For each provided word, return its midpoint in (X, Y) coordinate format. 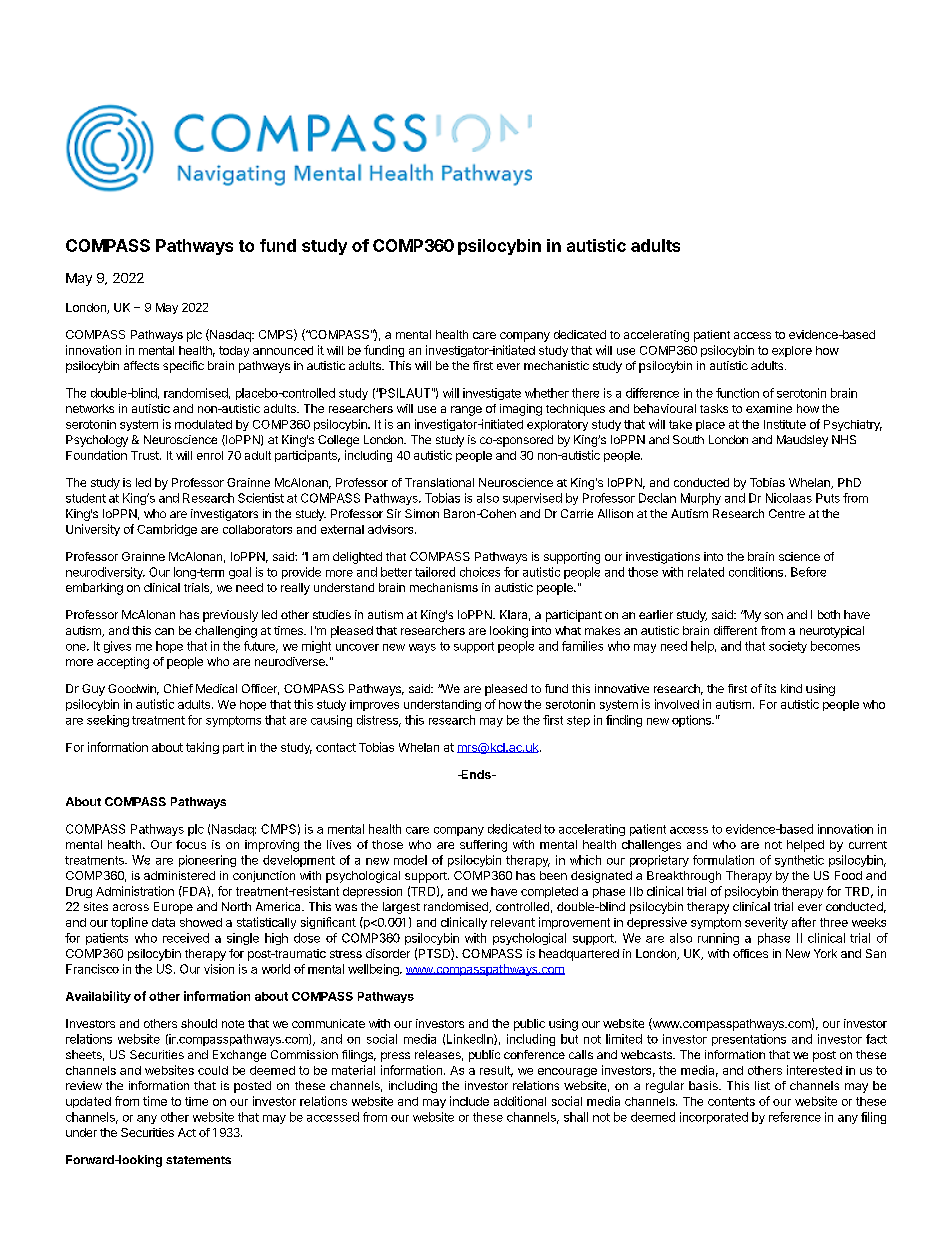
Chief (178, 688)
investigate (492, 394)
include (469, 1101)
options (692, 721)
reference (795, 1117)
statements (198, 1160)
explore (792, 351)
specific (183, 367)
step (578, 721)
